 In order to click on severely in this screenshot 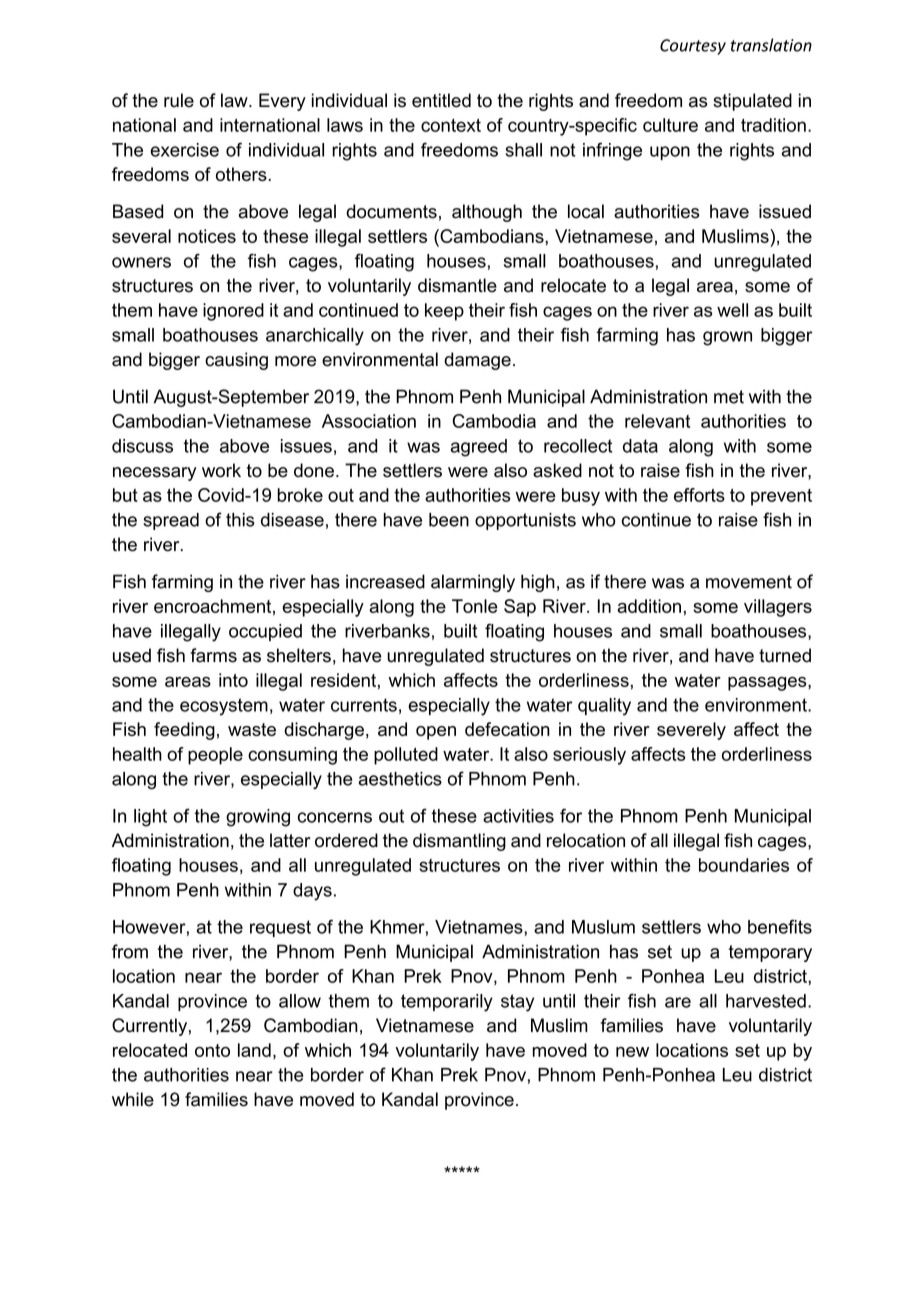, I will do `click(691, 731)`.
